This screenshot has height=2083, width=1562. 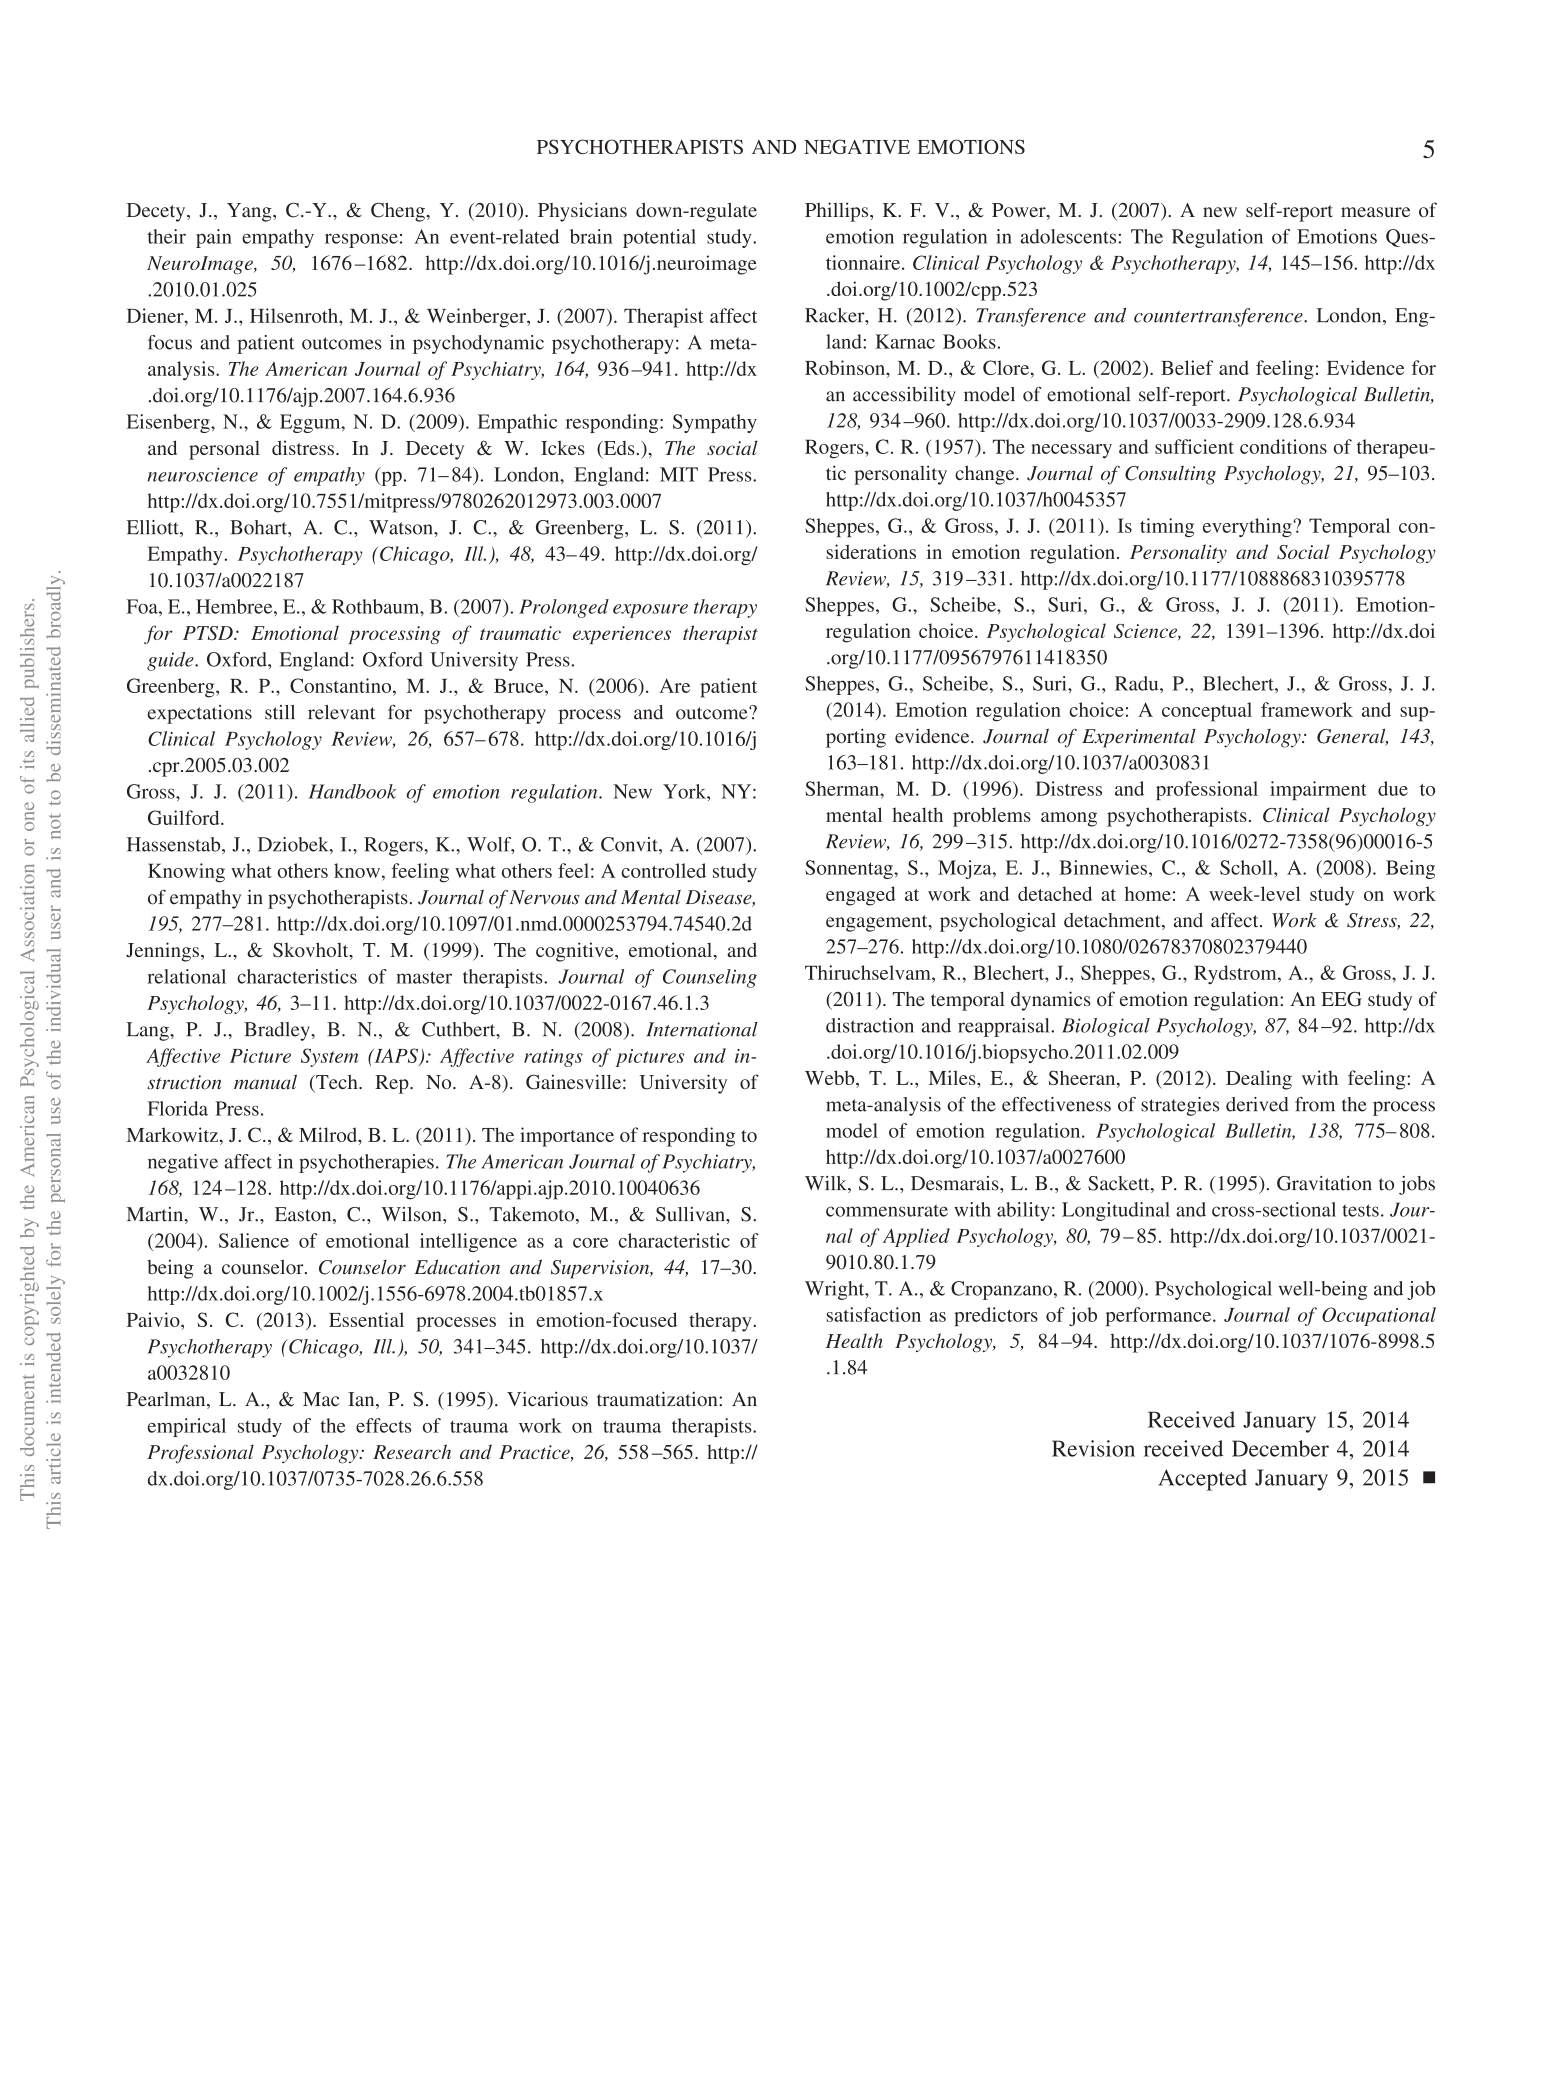 What do you see at coordinates (1375, 212) in the screenshot?
I see `measure` at bounding box center [1375, 212].
